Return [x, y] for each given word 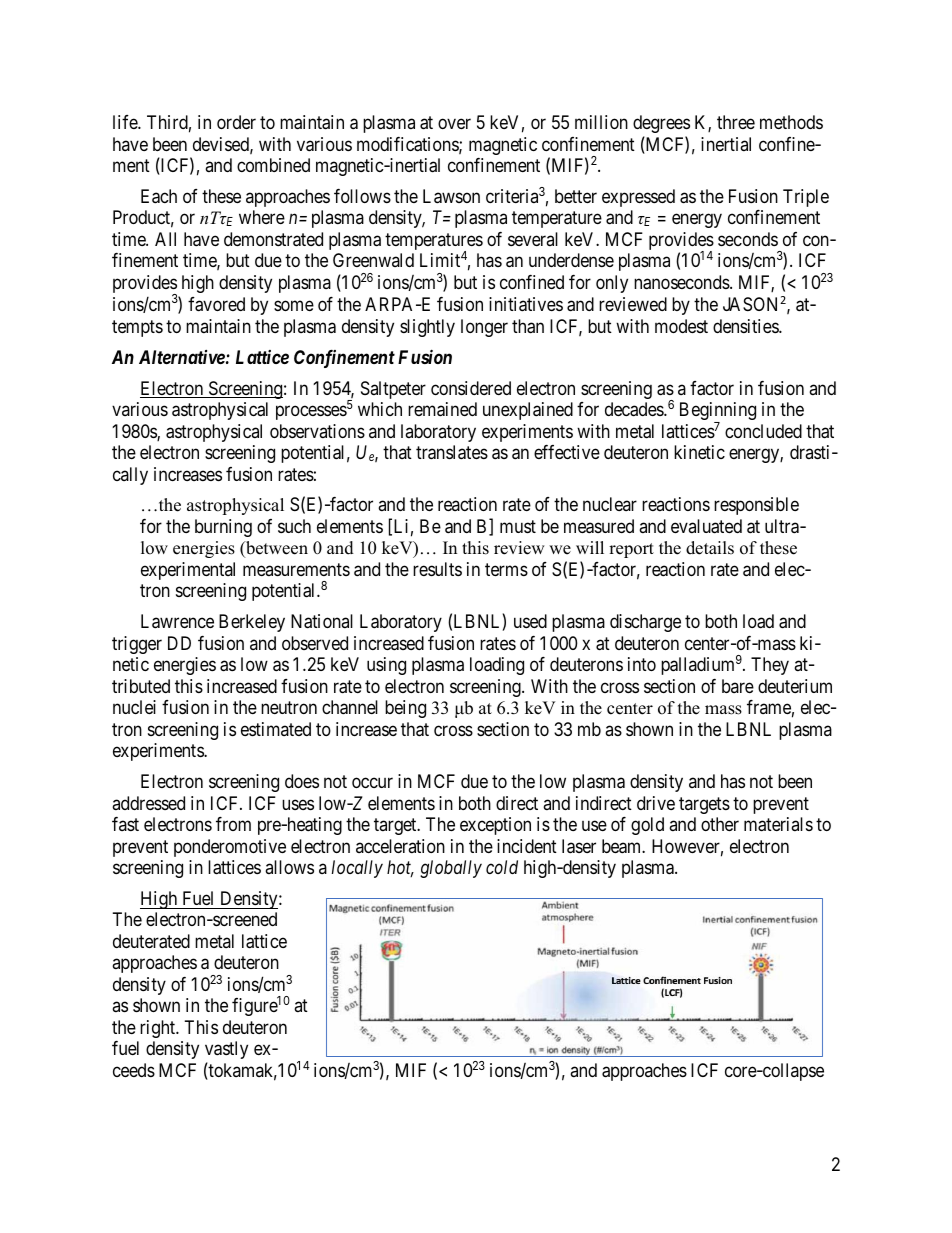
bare [738, 686]
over [454, 123]
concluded [763, 431]
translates [452, 452]
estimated [276, 729]
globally [451, 869]
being [405, 709]
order [236, 122]
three [736, 122]
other [720, 824]
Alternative [182, 357]
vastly [226, 1050]
